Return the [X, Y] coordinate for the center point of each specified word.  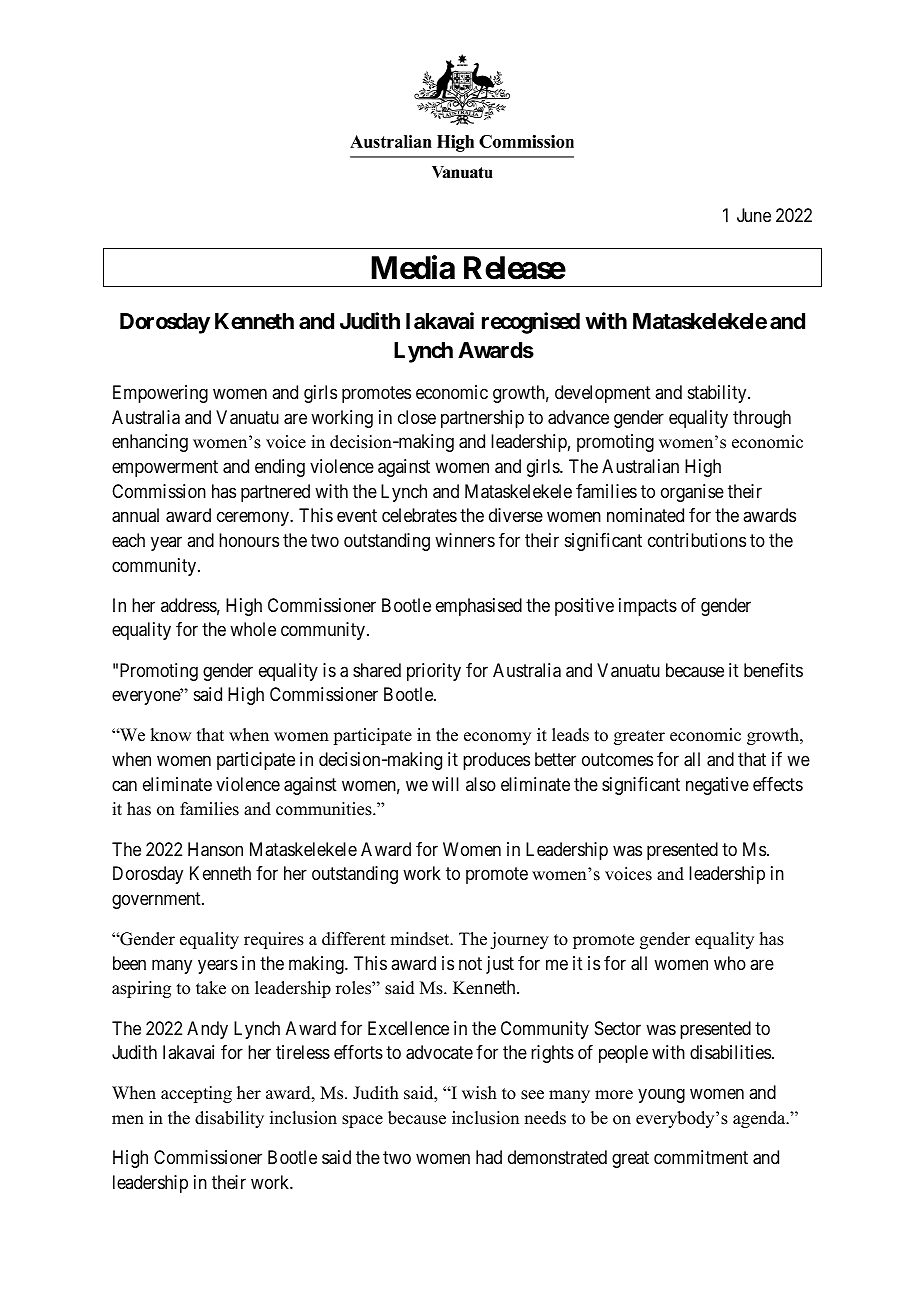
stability [718, 394]
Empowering [160, 394]
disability [229, 1119]
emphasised [479, 607]
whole [253, 629]
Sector [618, 1028]
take [211, 988]
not [470, 963]
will [445, 784]
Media [413, 267]
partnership [482, 419]
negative [717, 786]
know [170, 735]
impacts [648, 607]
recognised [531, 323]
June [754, 215]
